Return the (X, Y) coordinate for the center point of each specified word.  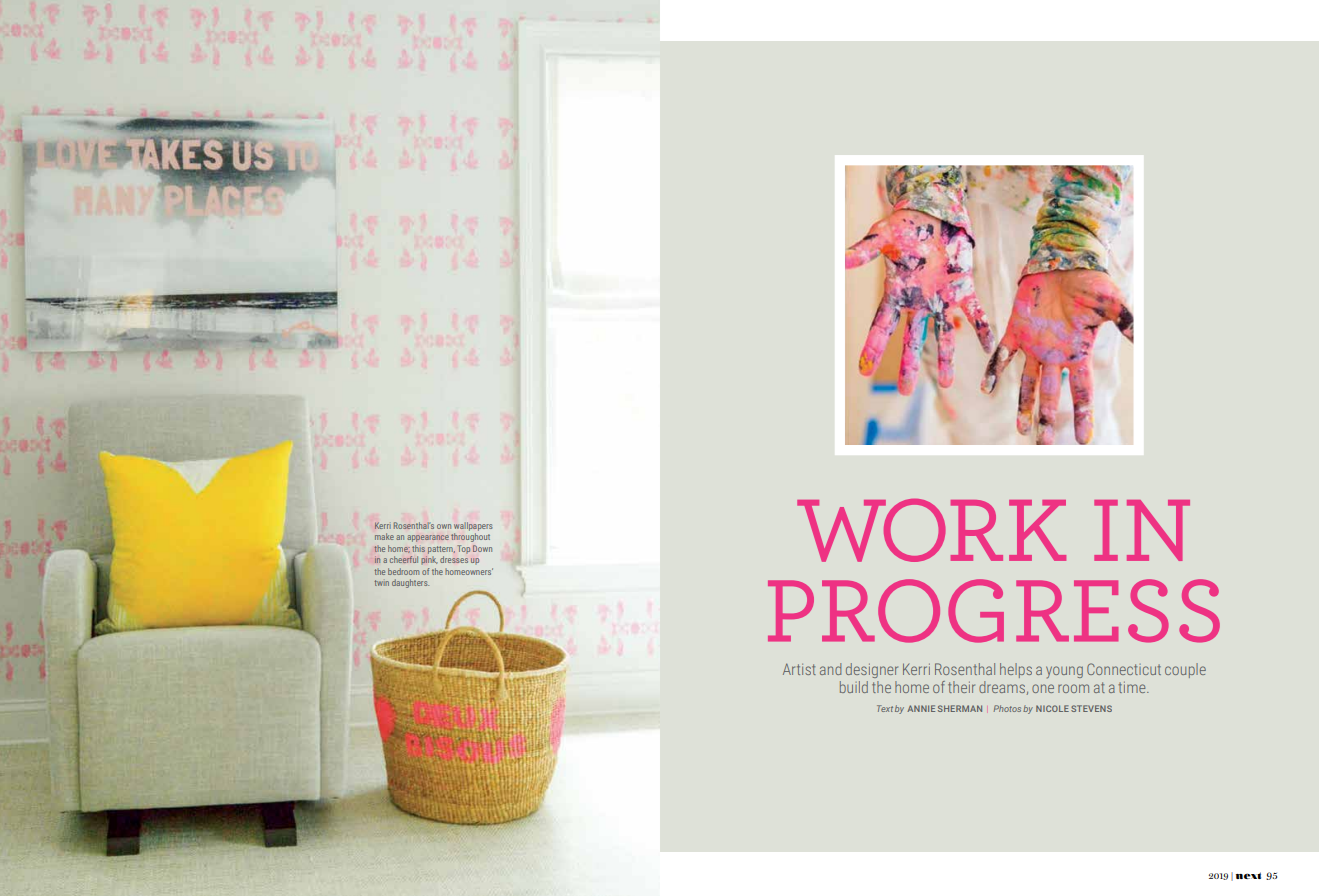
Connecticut (1124, 669)
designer (872, 670)
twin (381, 583)
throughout (470, 537)
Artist (799, 669)
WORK (931, 530)
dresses (454, 559)
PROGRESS (994, 611)
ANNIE (921, 708)
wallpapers (473, 526)
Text (885, 708)
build (854, 687)
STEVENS (1091, 708)
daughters (410, 583)
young (1064, 672)
